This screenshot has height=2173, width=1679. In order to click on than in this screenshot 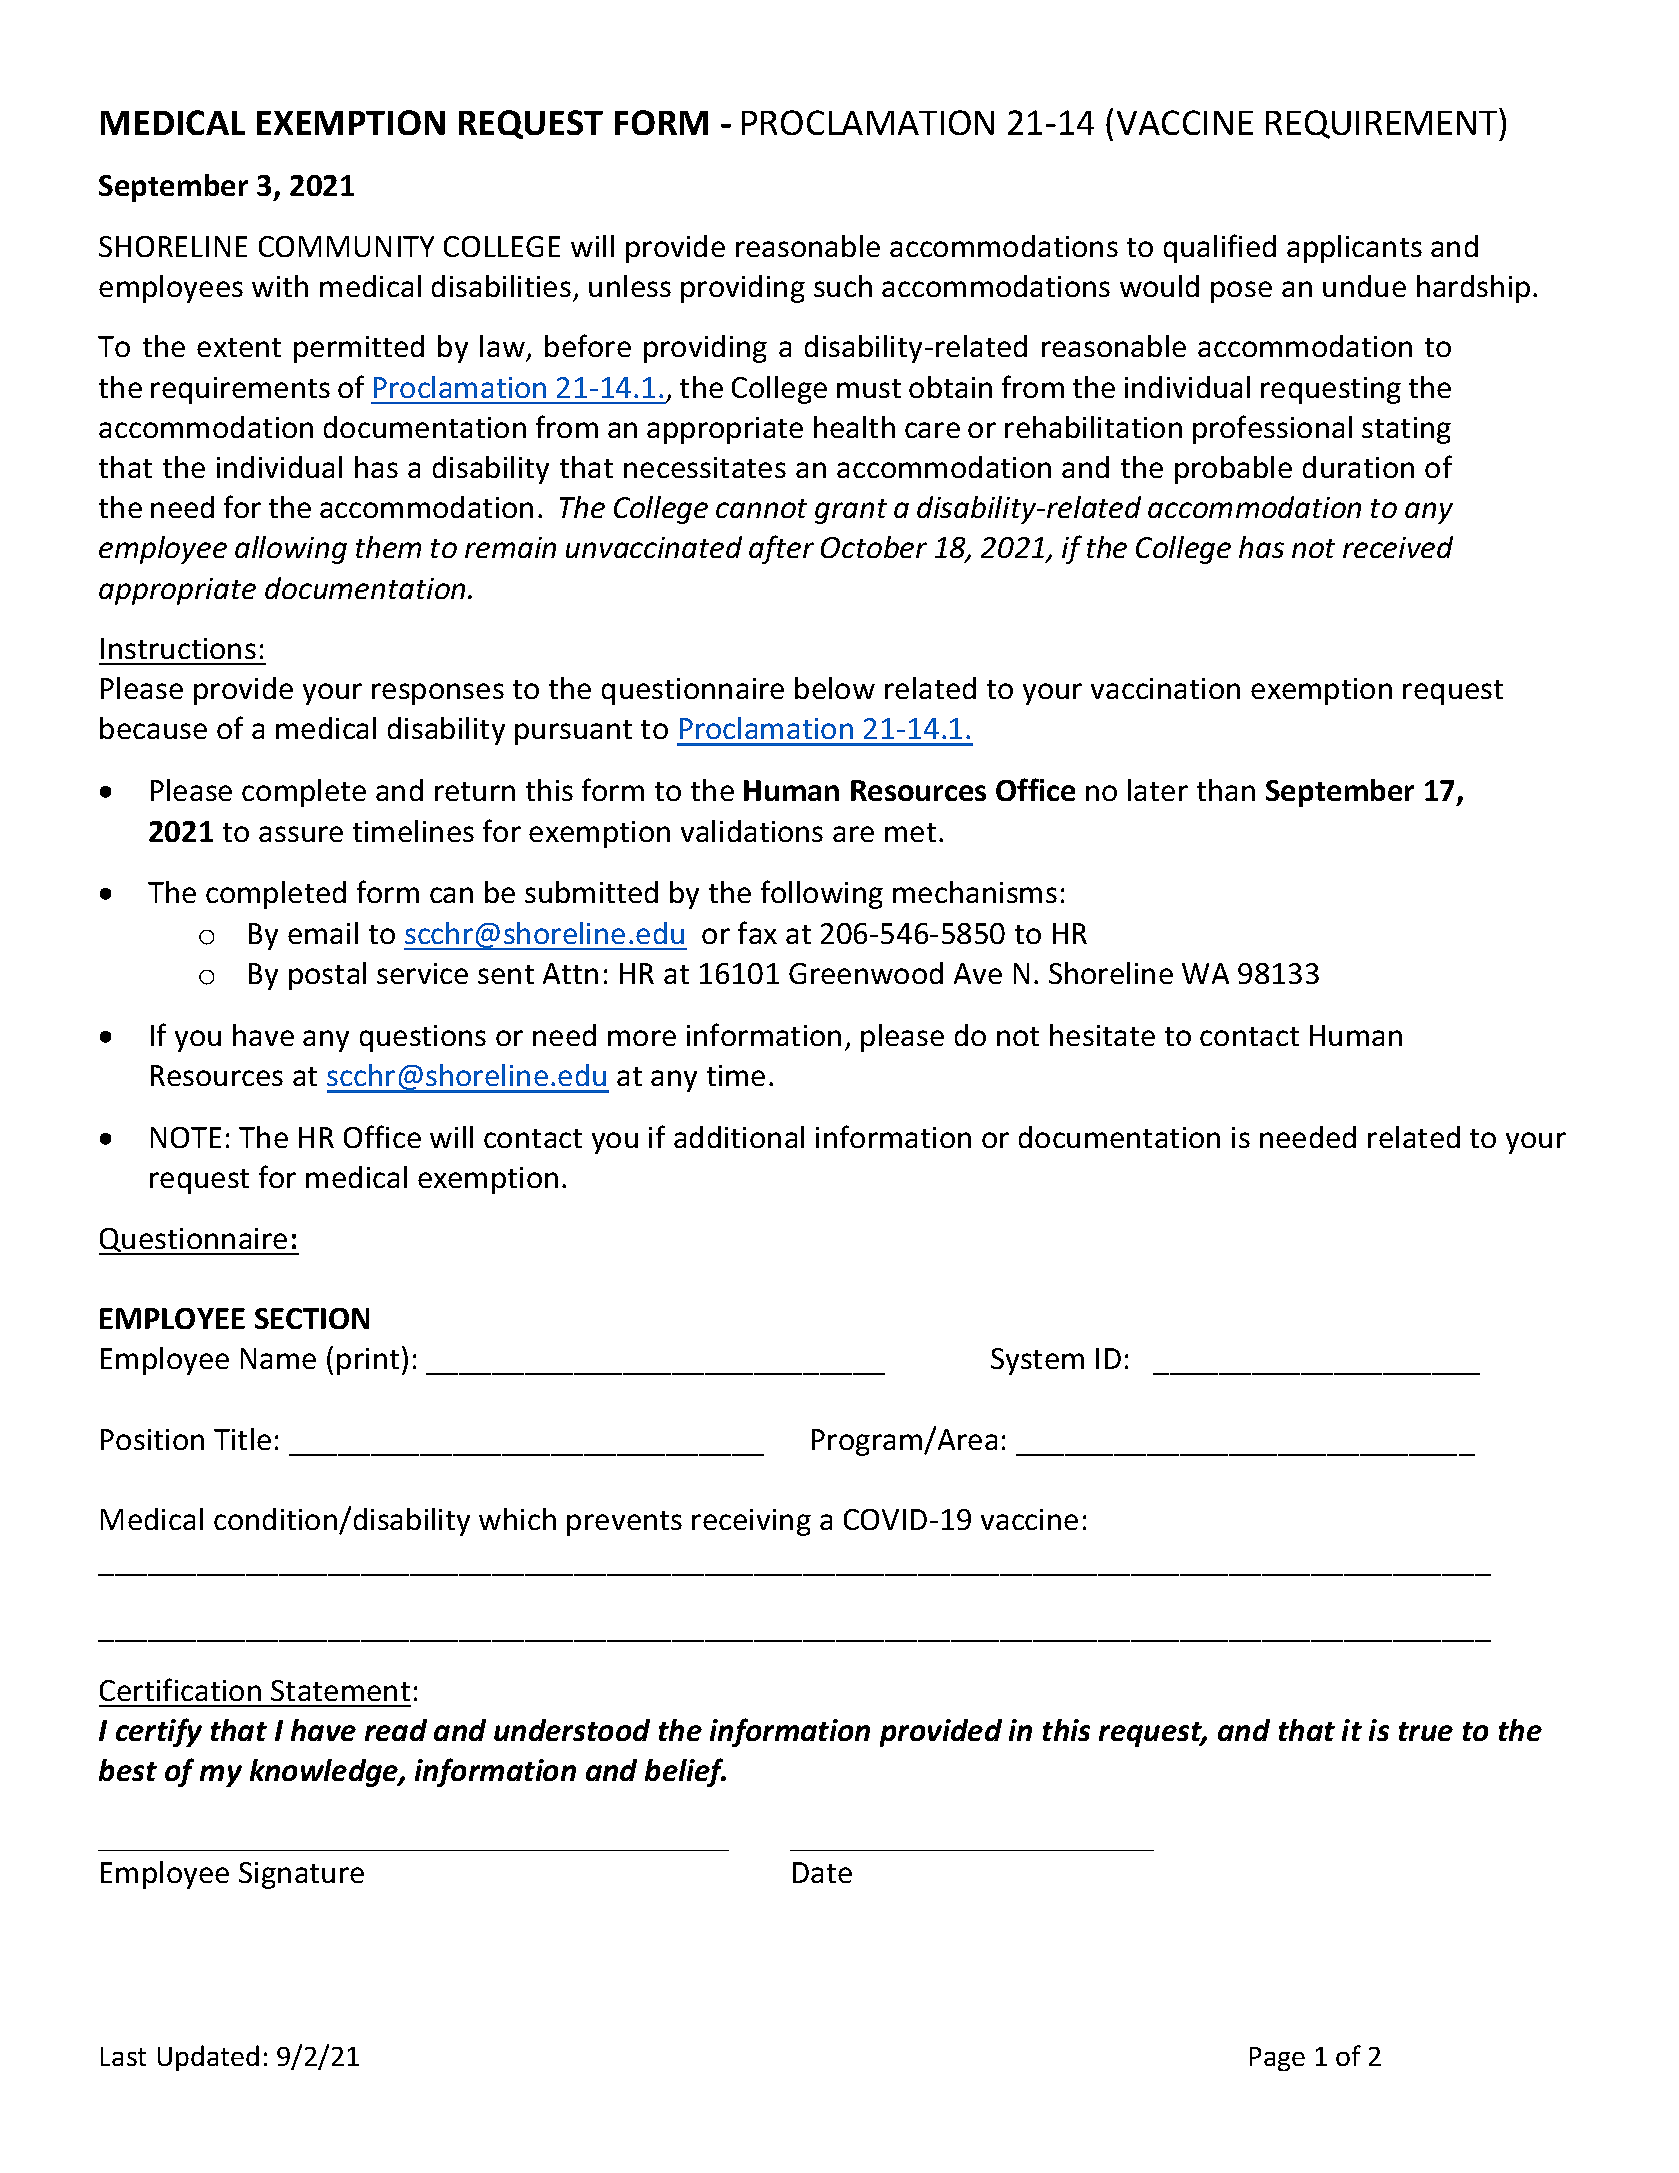, I will do `click(1226, 790)`.
